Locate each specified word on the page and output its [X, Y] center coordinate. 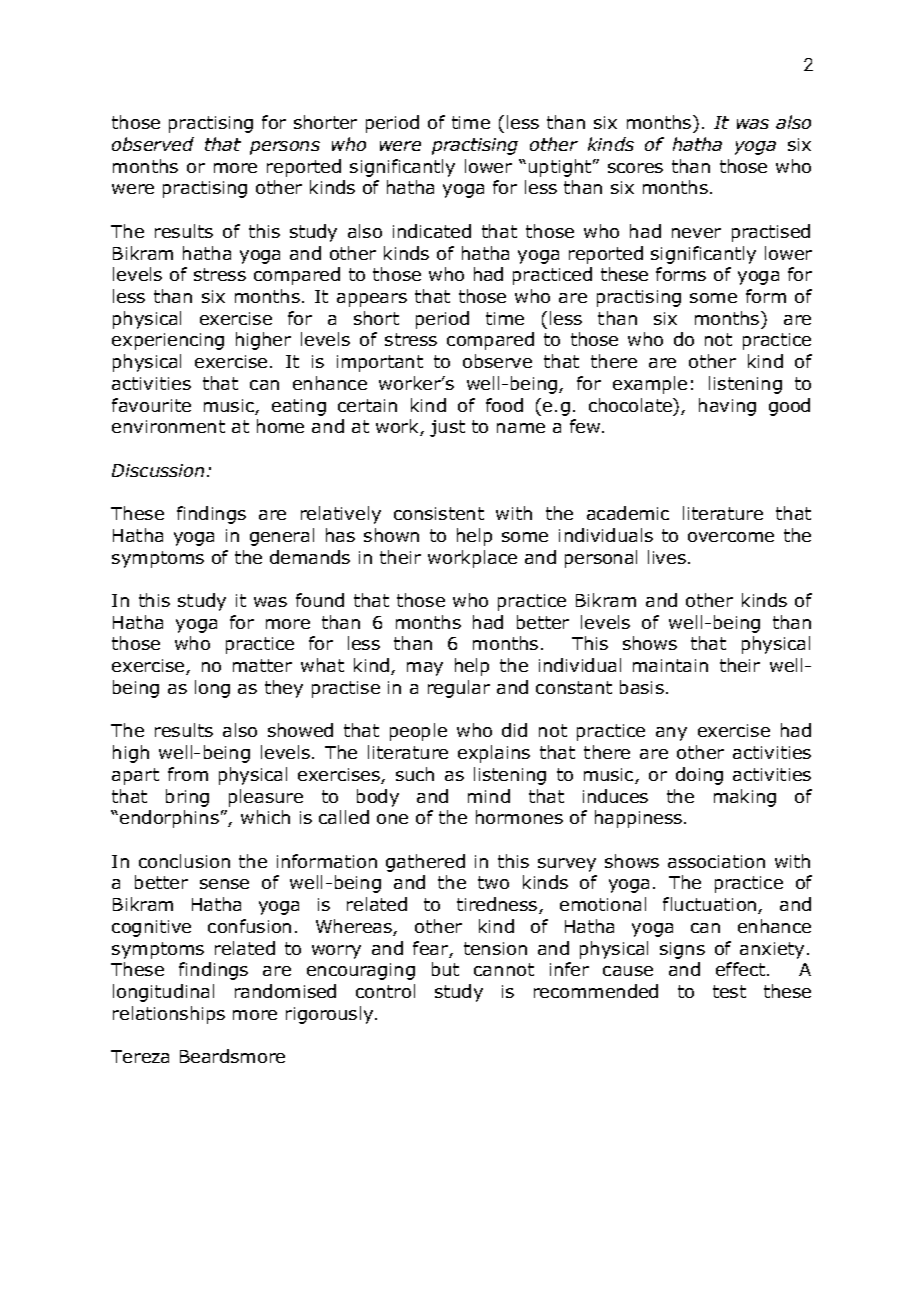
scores [635, 168]
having [727, 407]
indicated [432, 231]
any [671, 734]
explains [494, 754]
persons [285, 148]
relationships [169, 1015]
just [447, 428]
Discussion [158, 470]
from [188, 774]
